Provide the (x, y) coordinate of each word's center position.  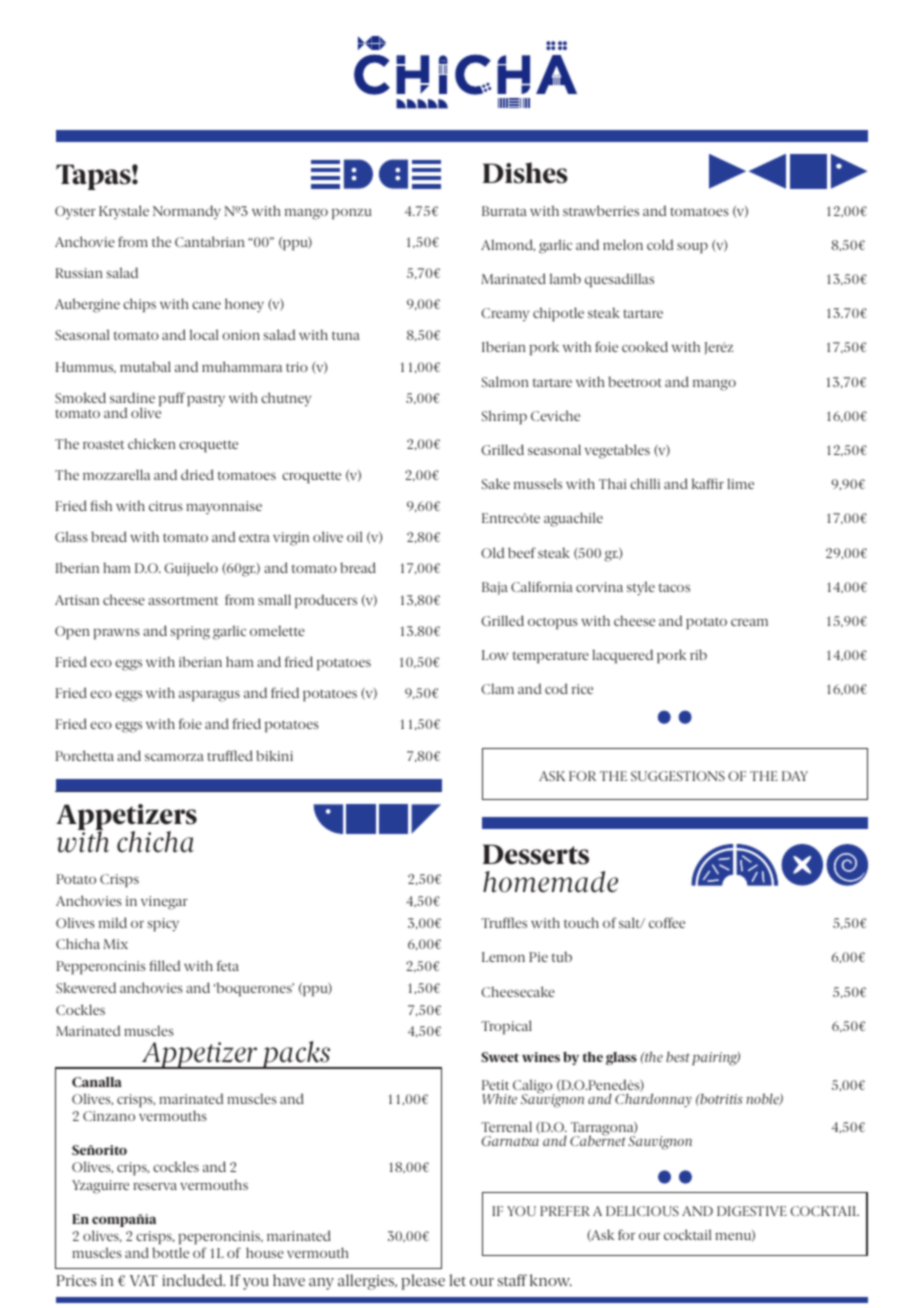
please (423, 1282)
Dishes (525, 173)
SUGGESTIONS (678, 776)
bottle (170, 1252)
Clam (497, 688)
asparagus (209, 696)
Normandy (187, 212)
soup (692, 247)
